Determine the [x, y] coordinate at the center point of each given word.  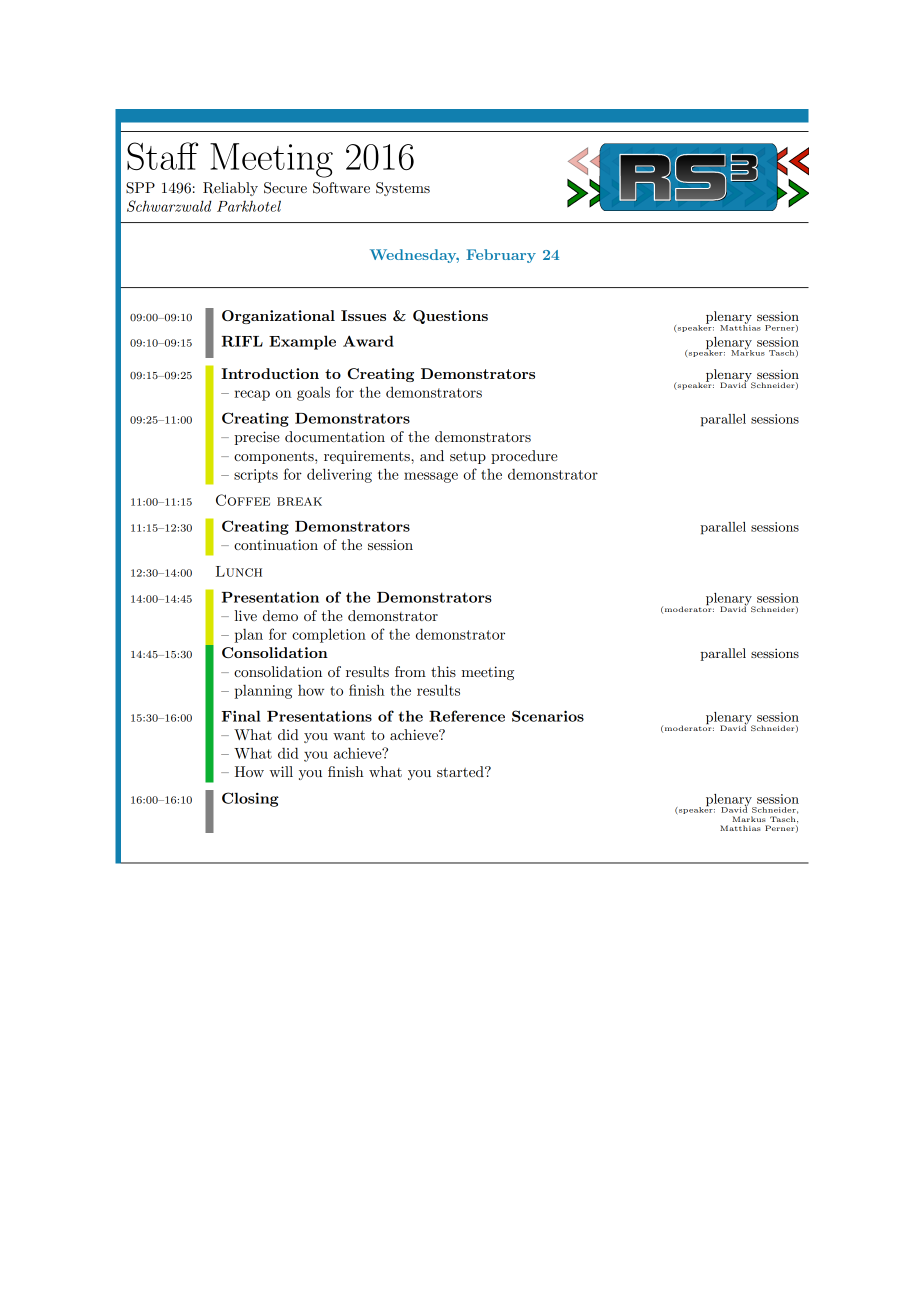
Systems [403, 189]
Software [341, 188]
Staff [163, 156]
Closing [250, 799]
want [349, 735]
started [461, 771]
